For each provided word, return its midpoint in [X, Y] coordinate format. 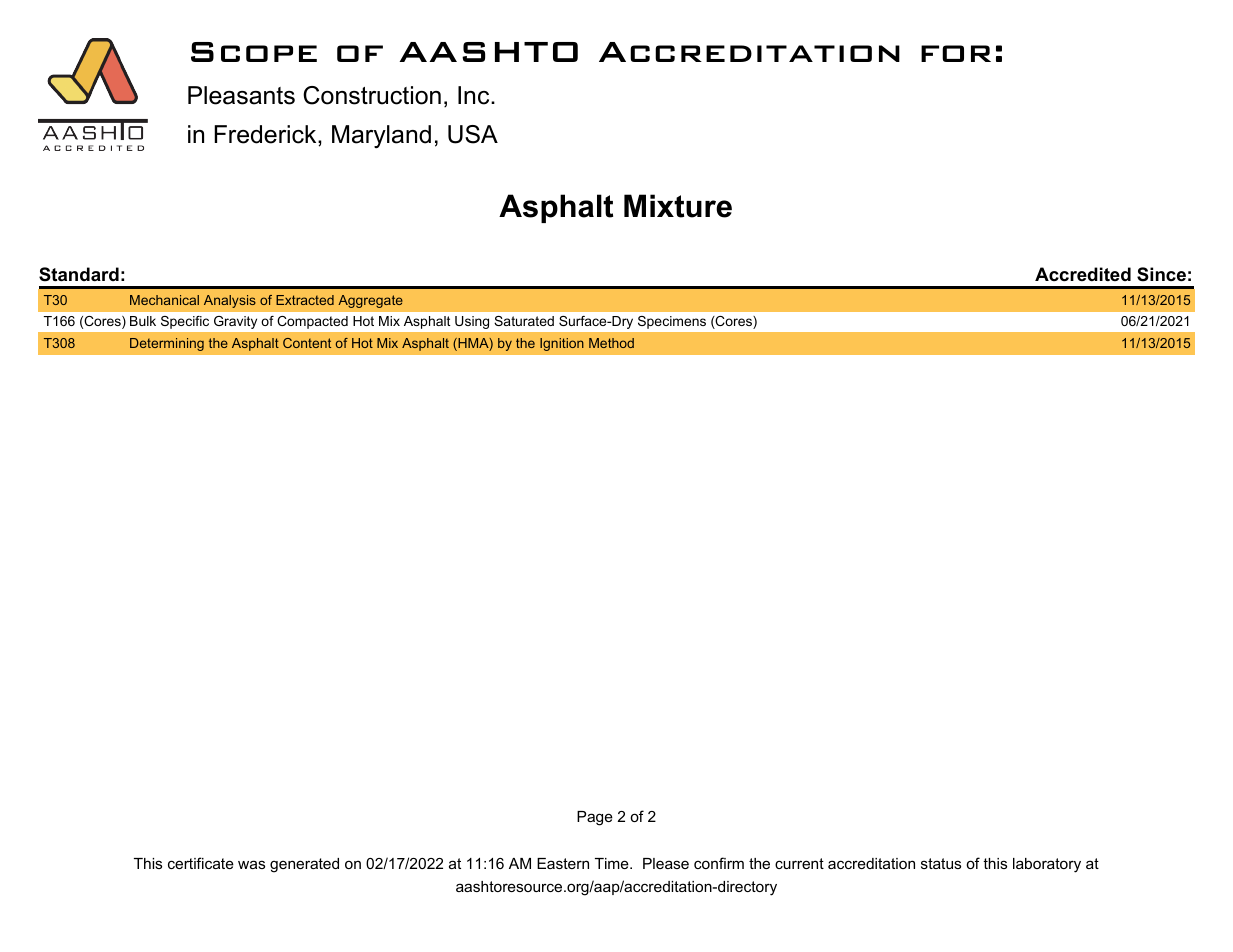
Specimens [672, 322]
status [941, 863]
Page [595, 818]
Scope [254, 52]
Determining [167, 344]
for [956, 53]
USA [473, 134]
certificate [201, 863]
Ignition [562, 344]
